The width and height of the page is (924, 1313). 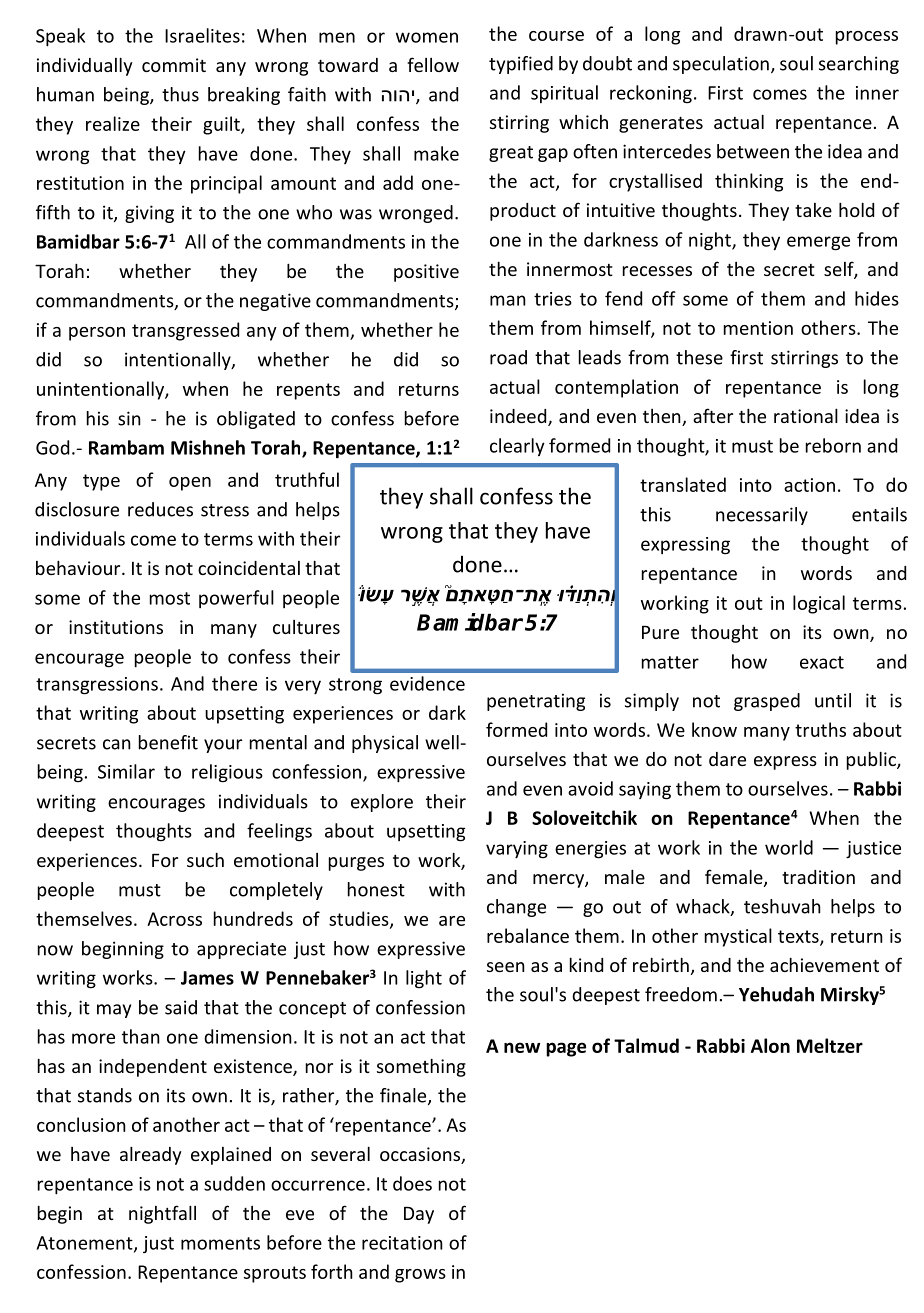 I want to click on moments, so click(x=220, y=1243).
